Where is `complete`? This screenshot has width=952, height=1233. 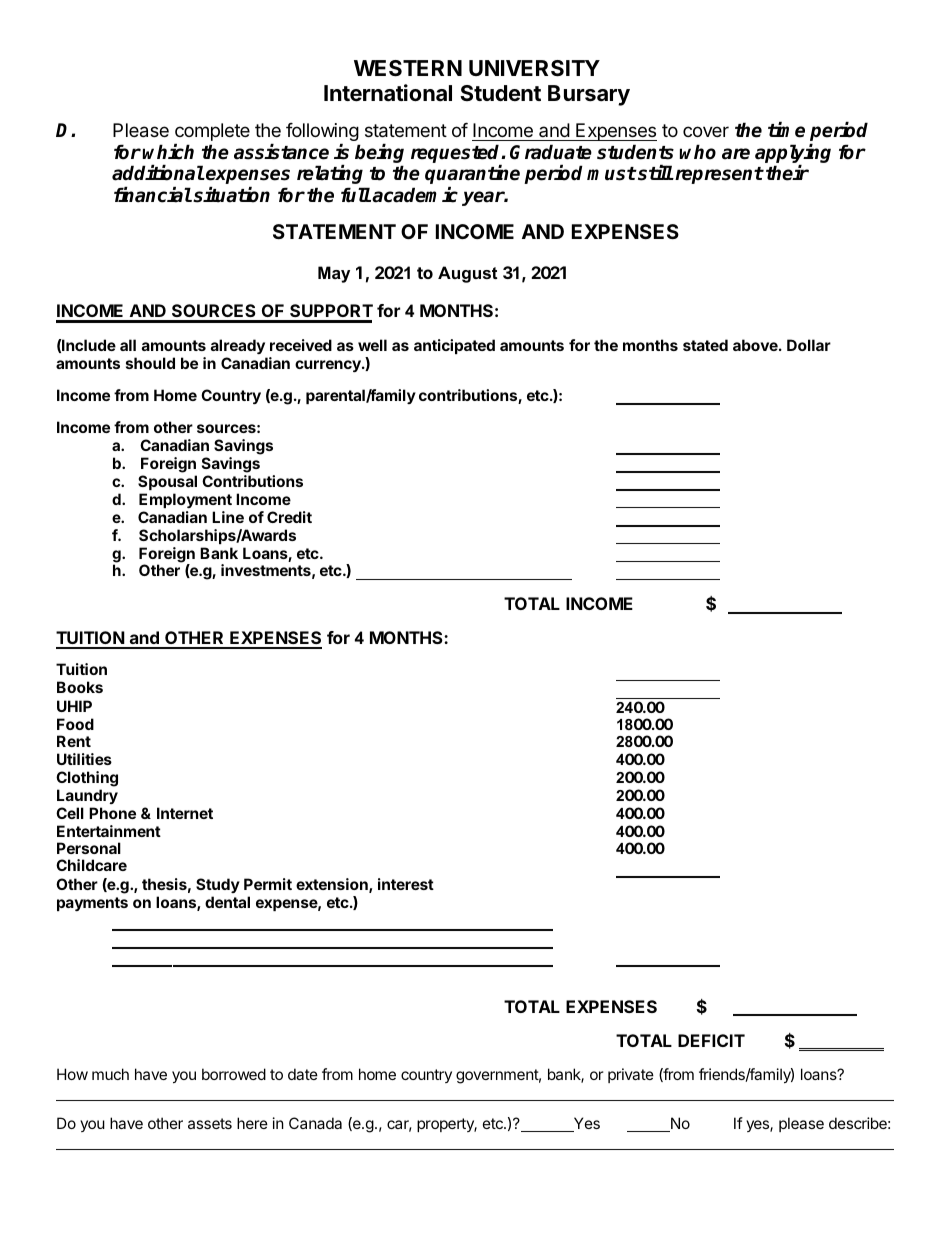 complete is located at coordinates (212, 132).
